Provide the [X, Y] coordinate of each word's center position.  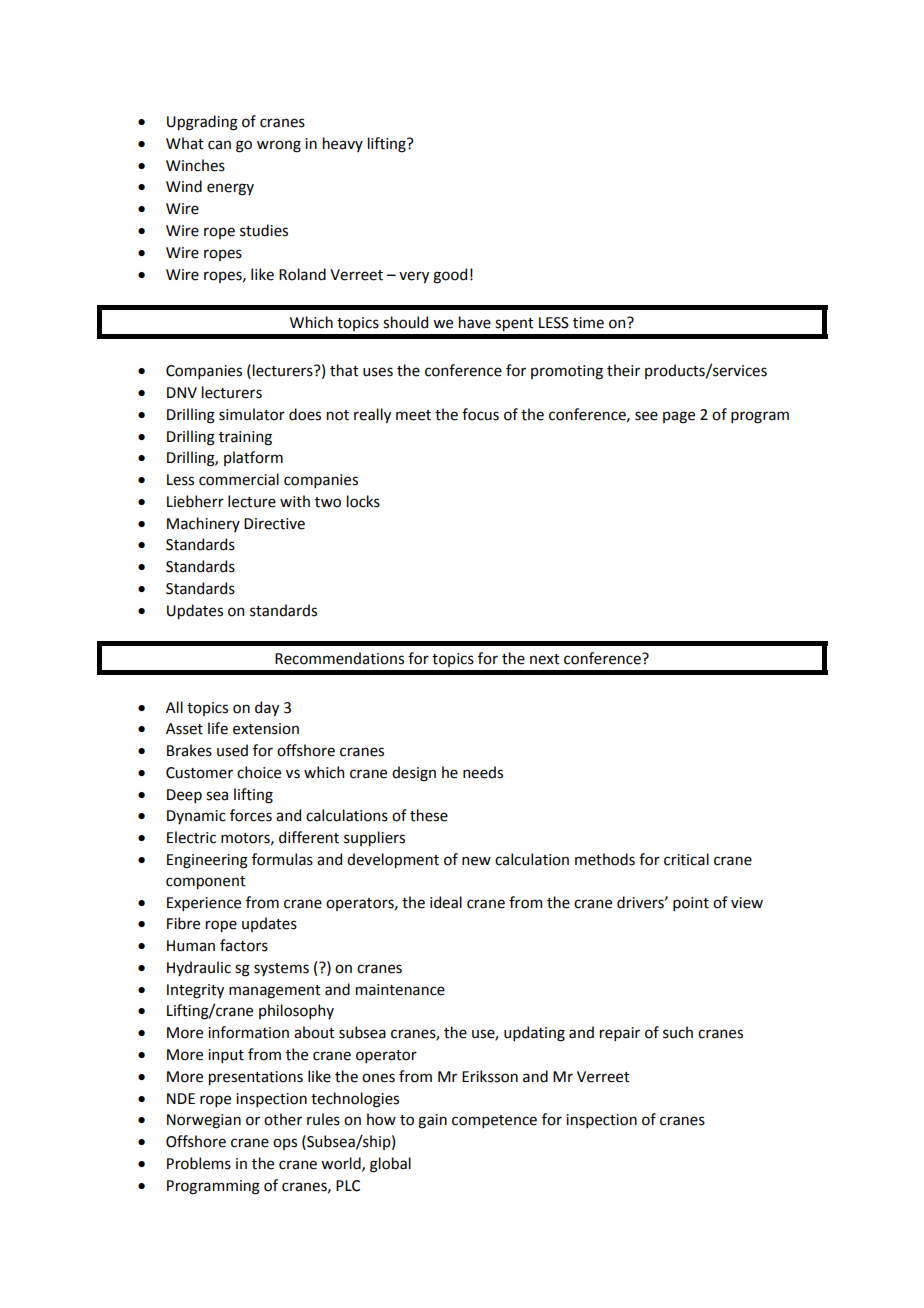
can [219, 145]
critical [686, 859]
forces [251, 815]
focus [480, 414]
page [679, 417]
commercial [239, 479]
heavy [343, 144]
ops [285, 1144]
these [429, 815]
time [588, 323]
